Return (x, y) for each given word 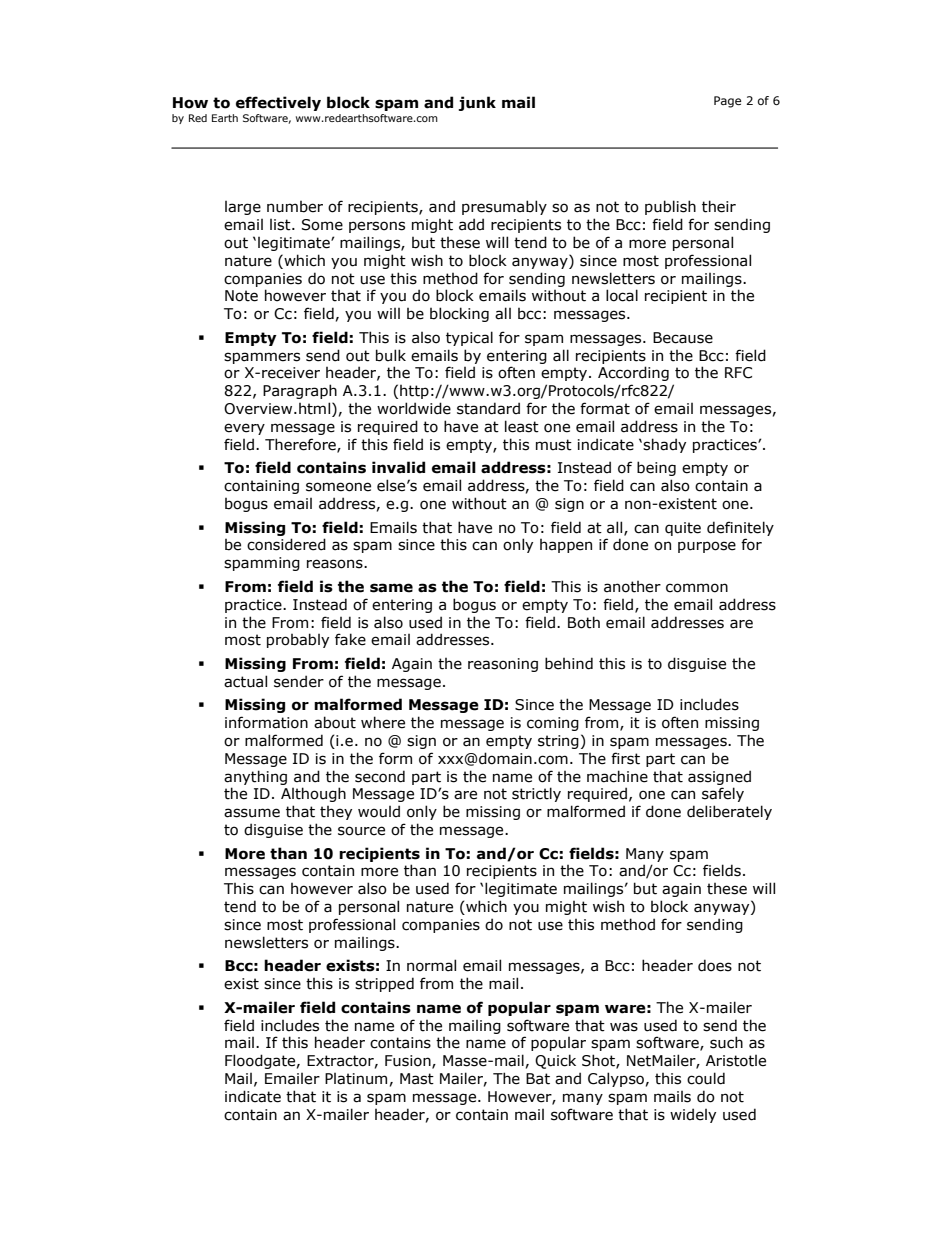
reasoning (503, 665)
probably (298, 640)
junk (477, 103)
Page (727, 102)
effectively (278, 103)
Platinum (356, 1079)
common (697, 588)
